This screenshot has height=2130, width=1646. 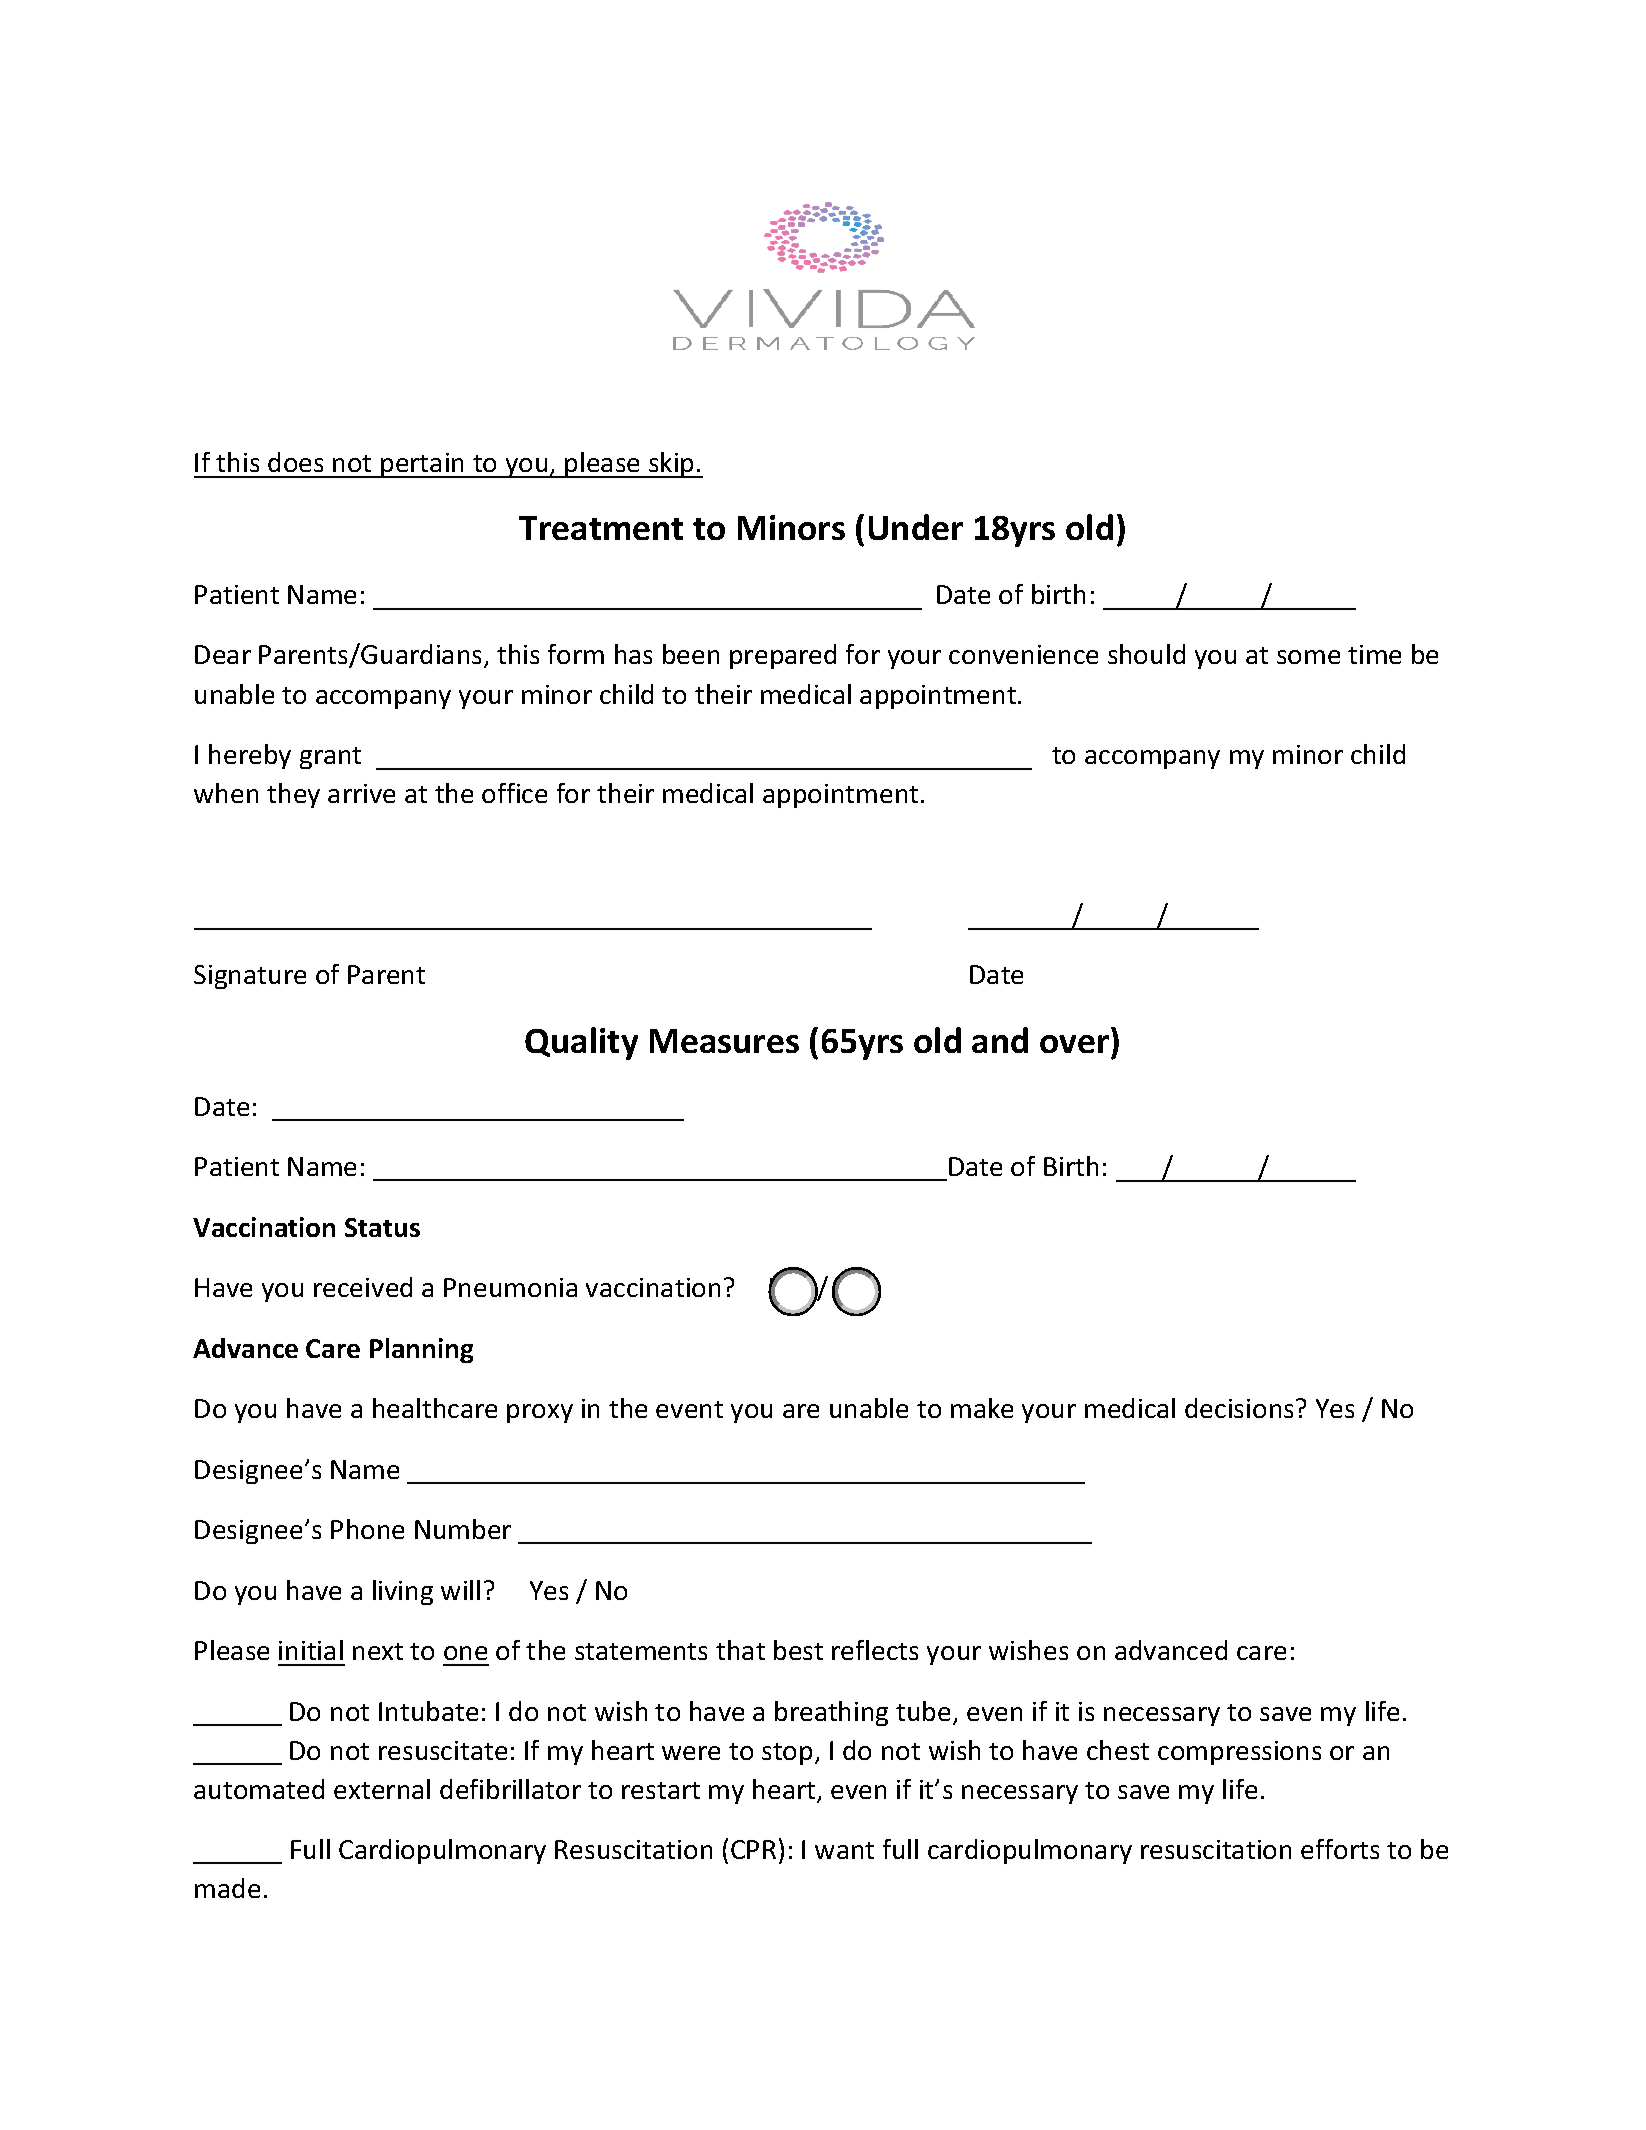 I want to click on Under, so click(x=916, y=527).
